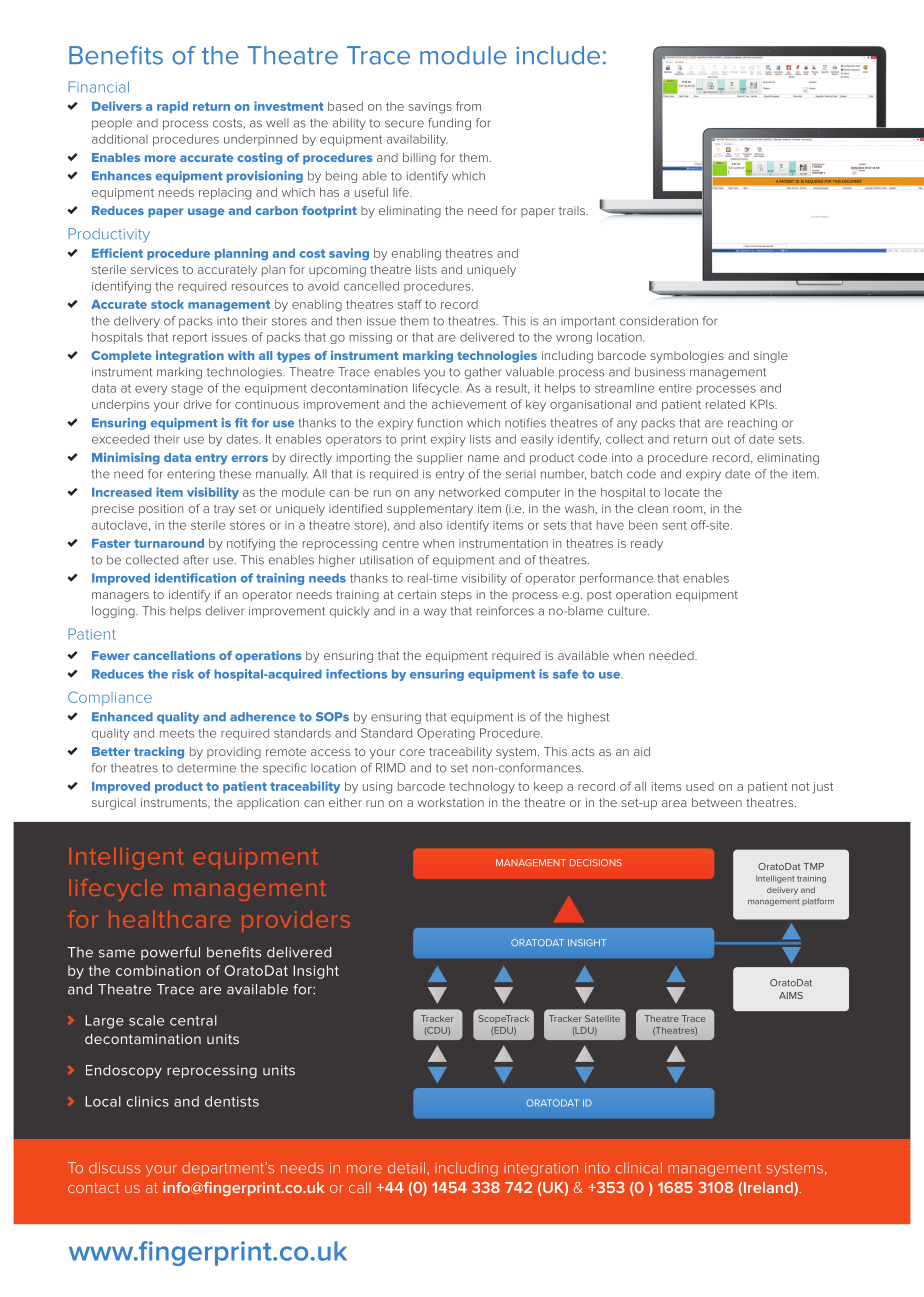 Image resolution: width=924 pixels, height=1297 pixels. What do you see at coordinates (435, 613) in the screenshot?
I see `way` at bounding box center [435, 613].
